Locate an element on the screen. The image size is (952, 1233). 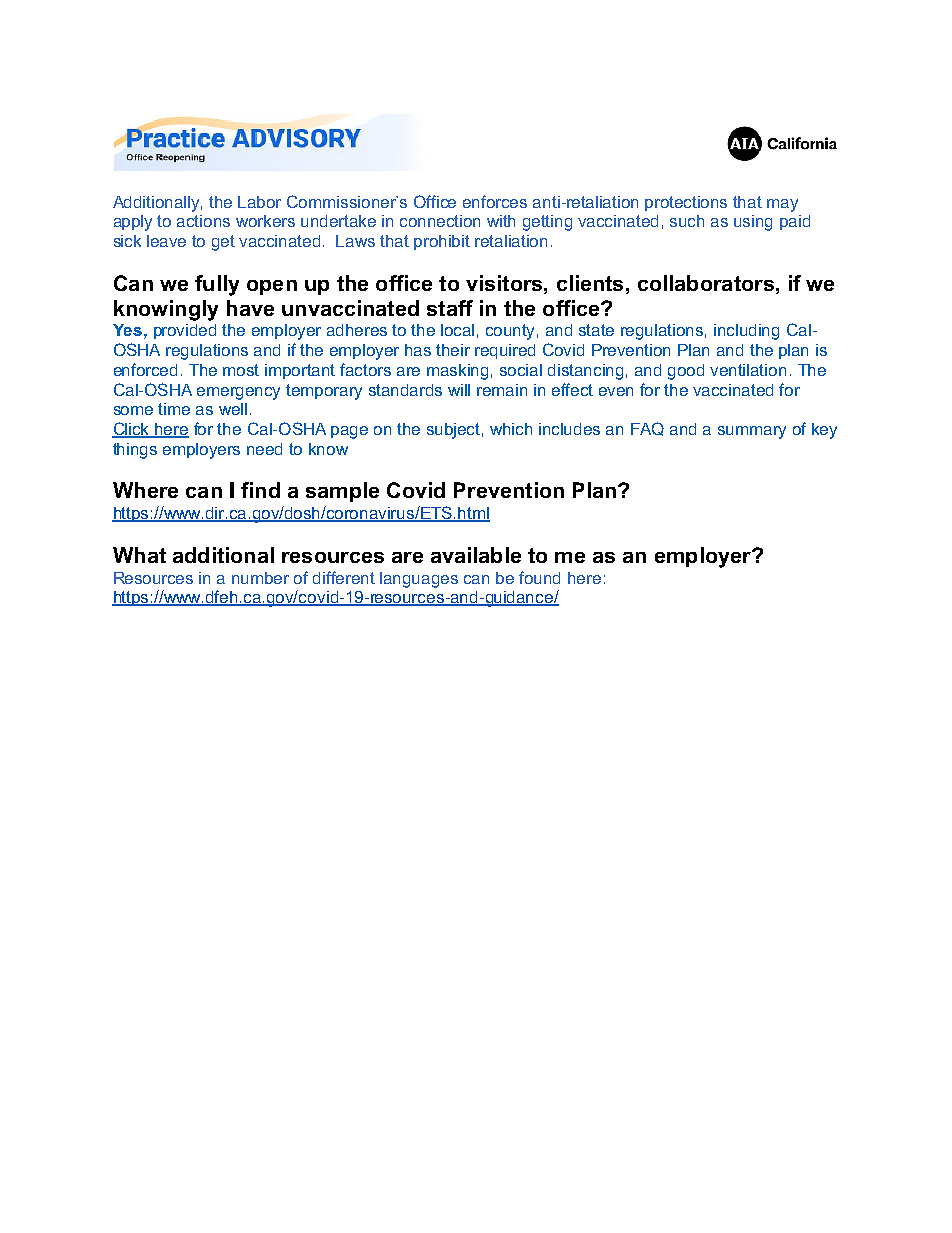
using is located at coordinates (753, 223).
